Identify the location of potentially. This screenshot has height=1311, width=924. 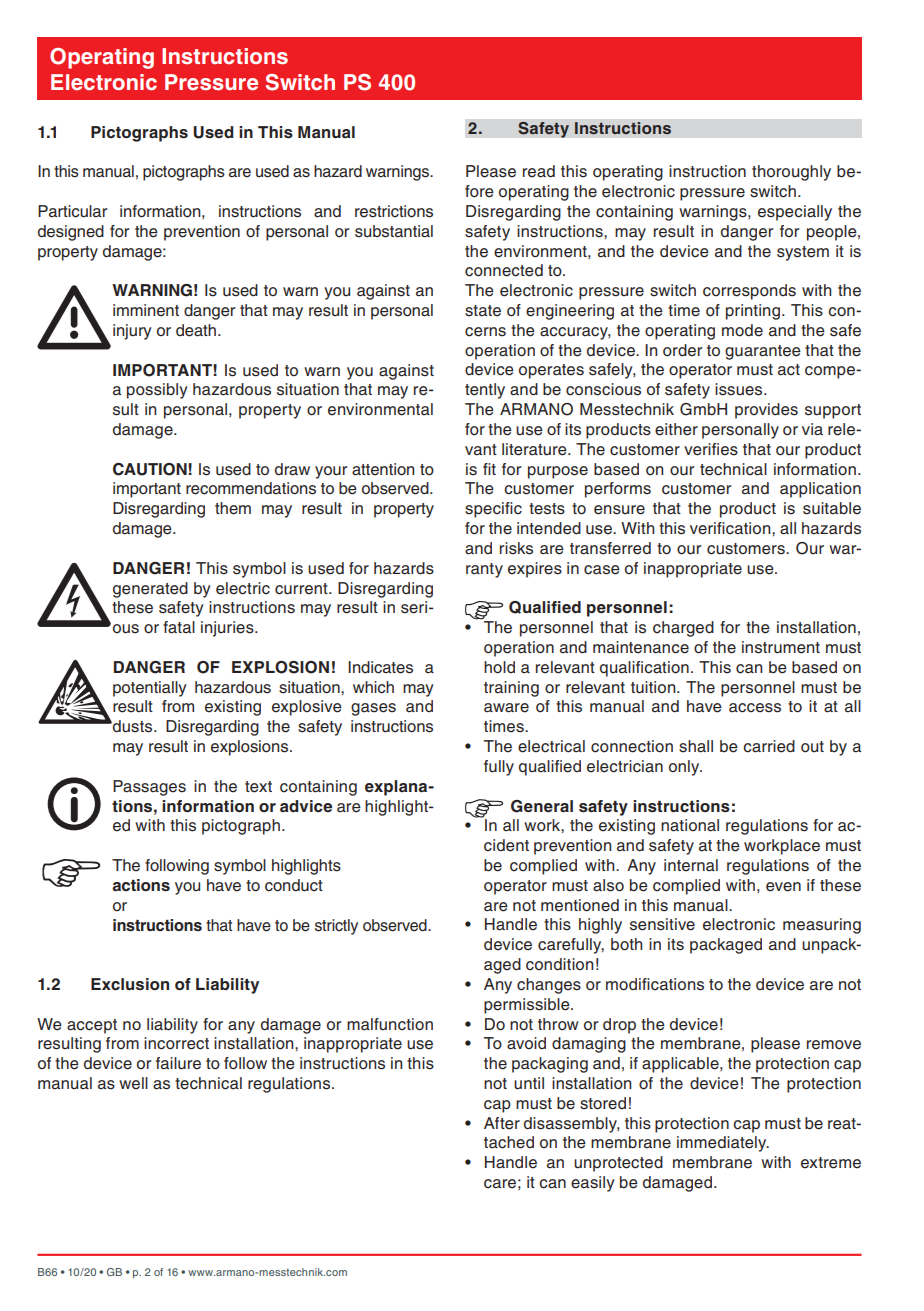
(150, 689).
